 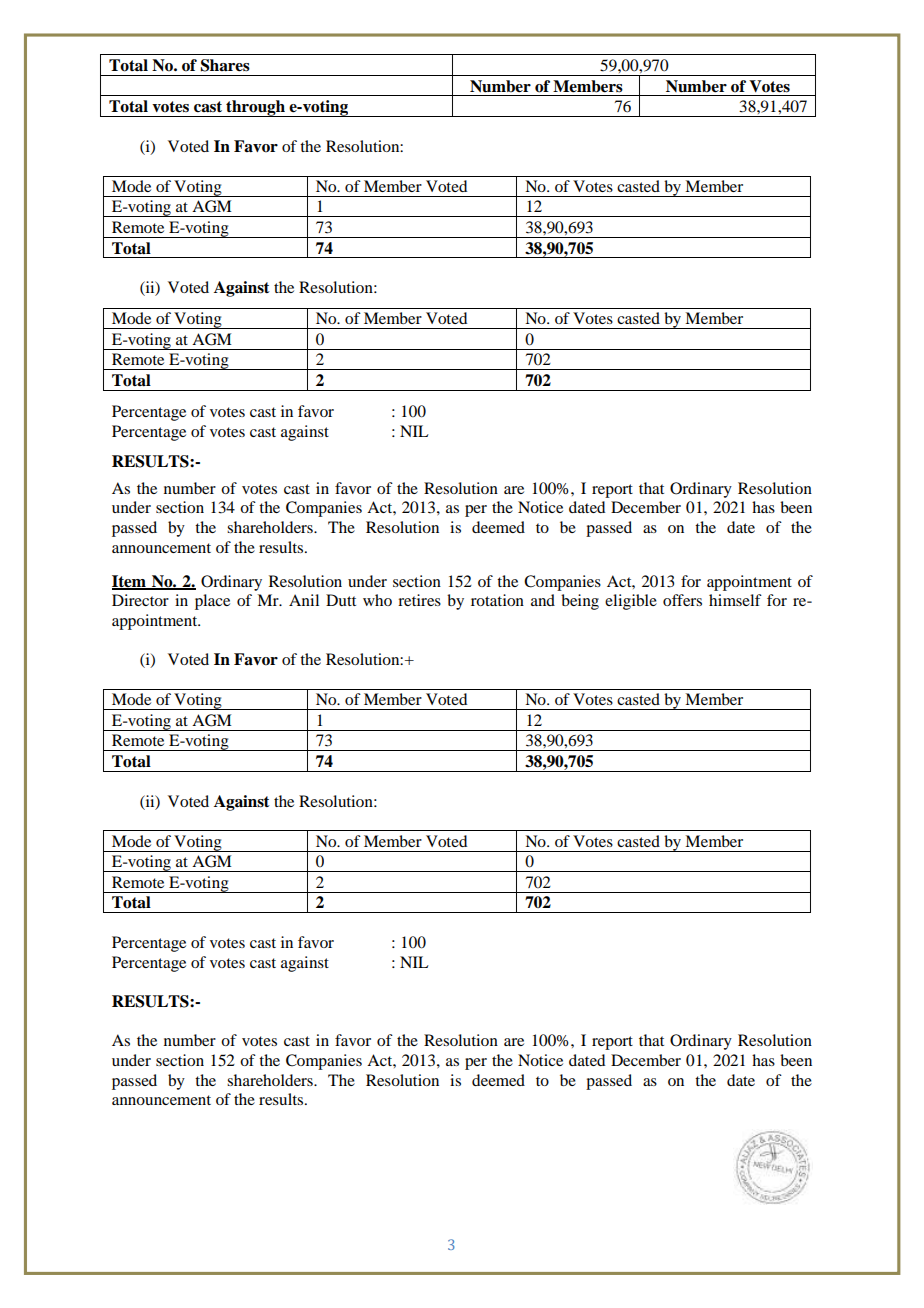 What do you see at coordinates (130, 582) in the image?
I see `Item` at bounding box center [130, 582].
